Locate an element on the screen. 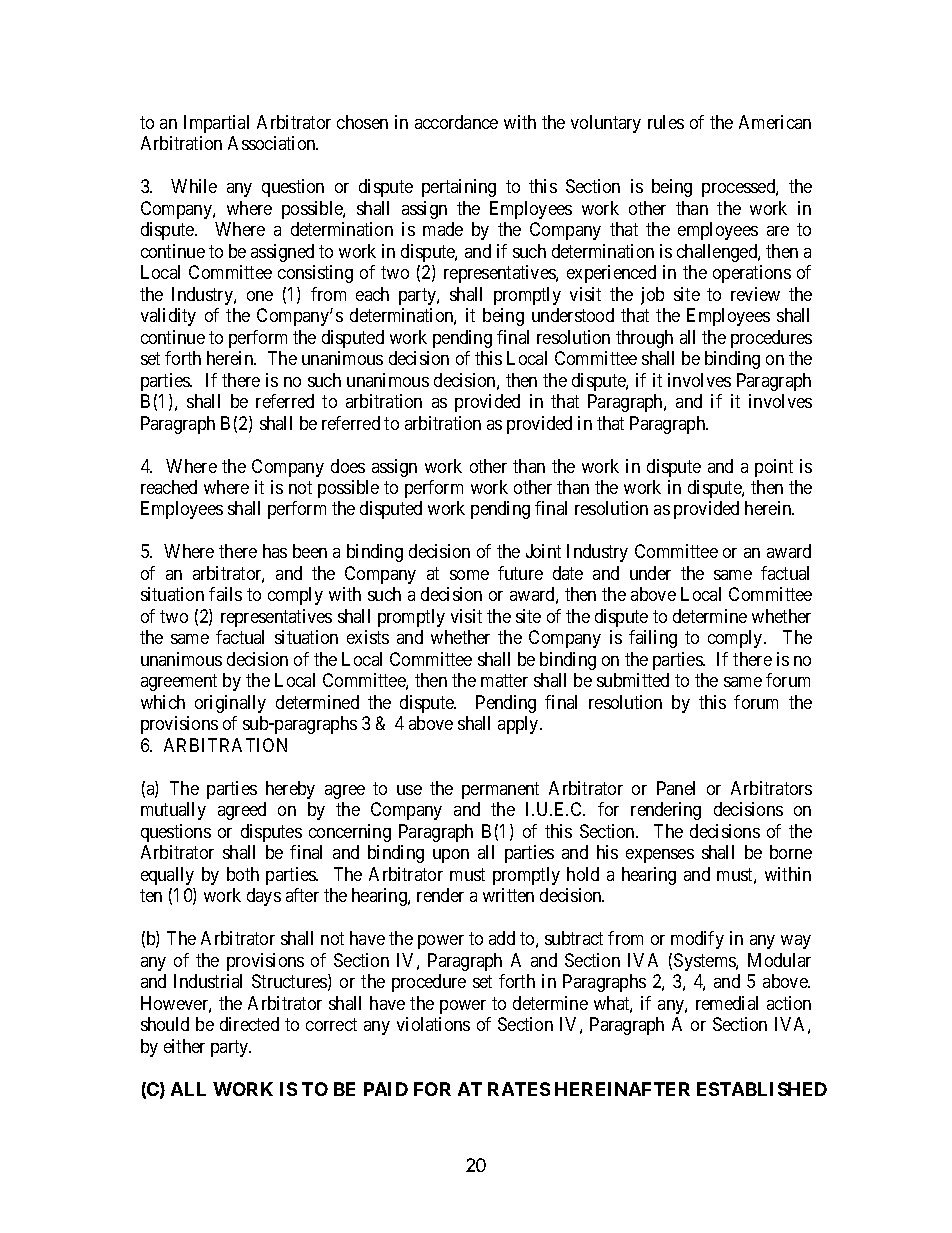 This screenshot has height=1233, width=952. rules is located at coordinates (666, 122).
